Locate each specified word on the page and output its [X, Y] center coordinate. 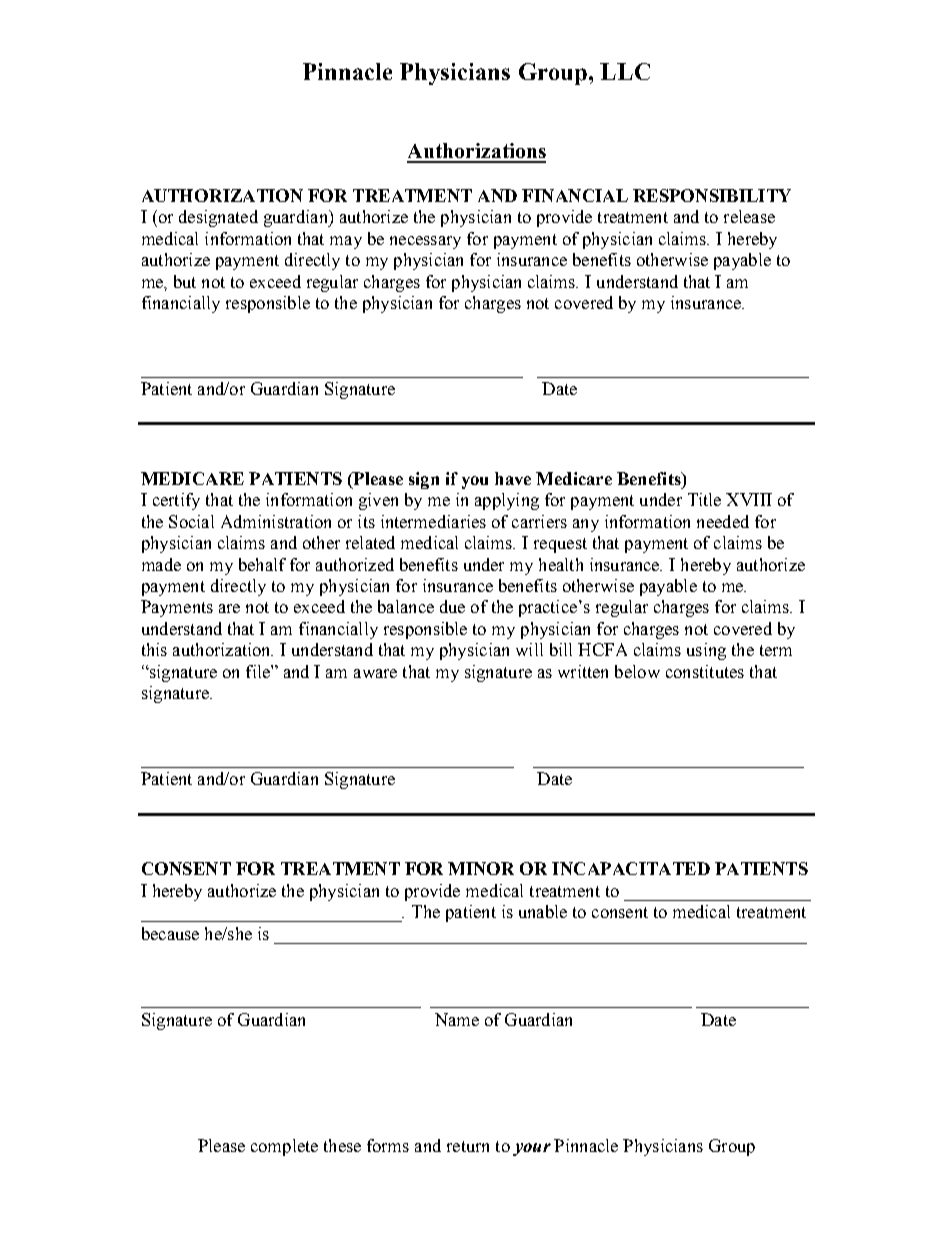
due [452, 606]
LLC [625, 71]
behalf [262, 564]
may [346, 242]
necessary [425, 242]
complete [284, 1147]
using [706, 651]
